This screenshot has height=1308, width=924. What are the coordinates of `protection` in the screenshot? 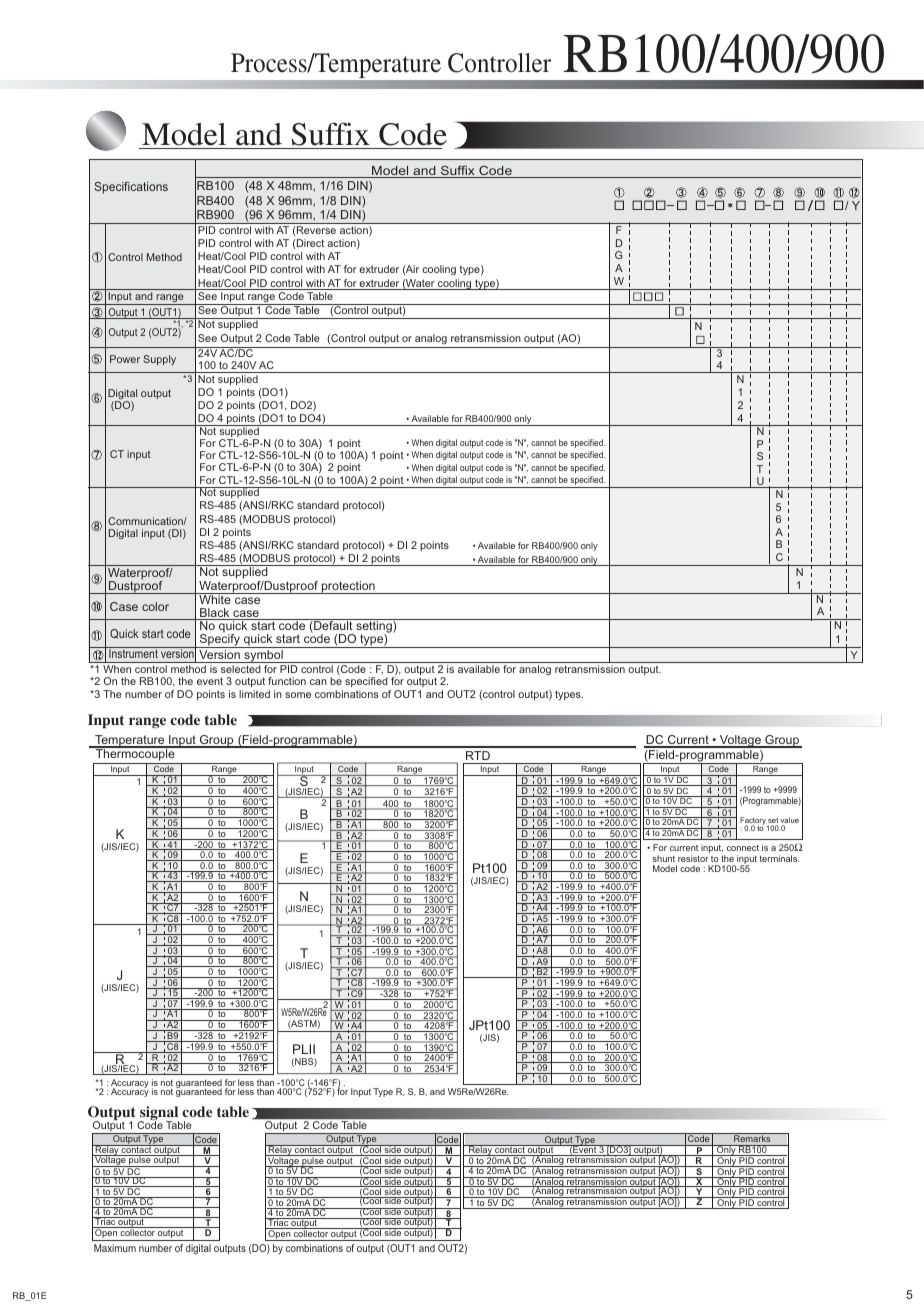 It's located at (348, 587).
